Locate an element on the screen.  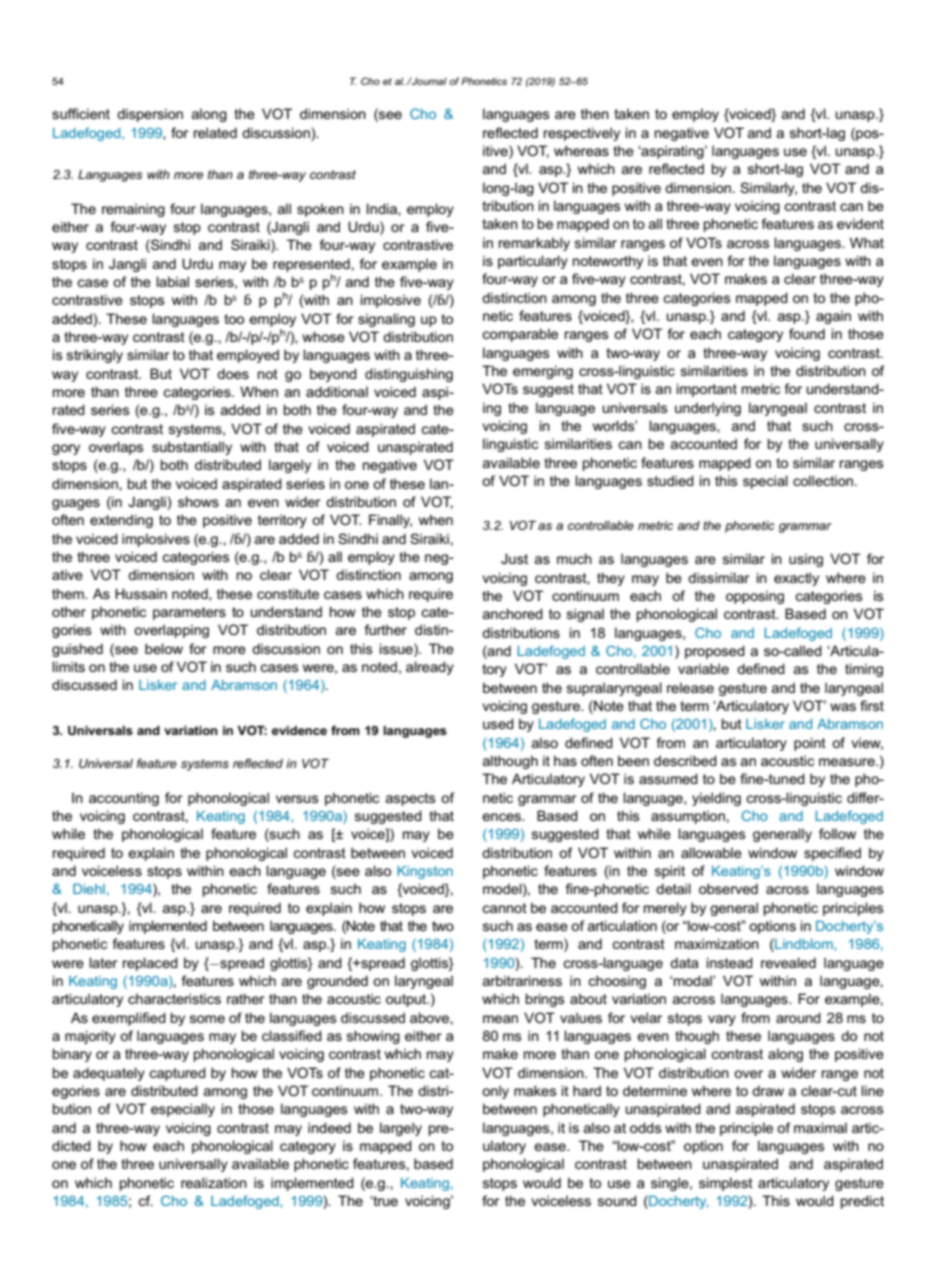
collection is located at coordinates (824, 480).
